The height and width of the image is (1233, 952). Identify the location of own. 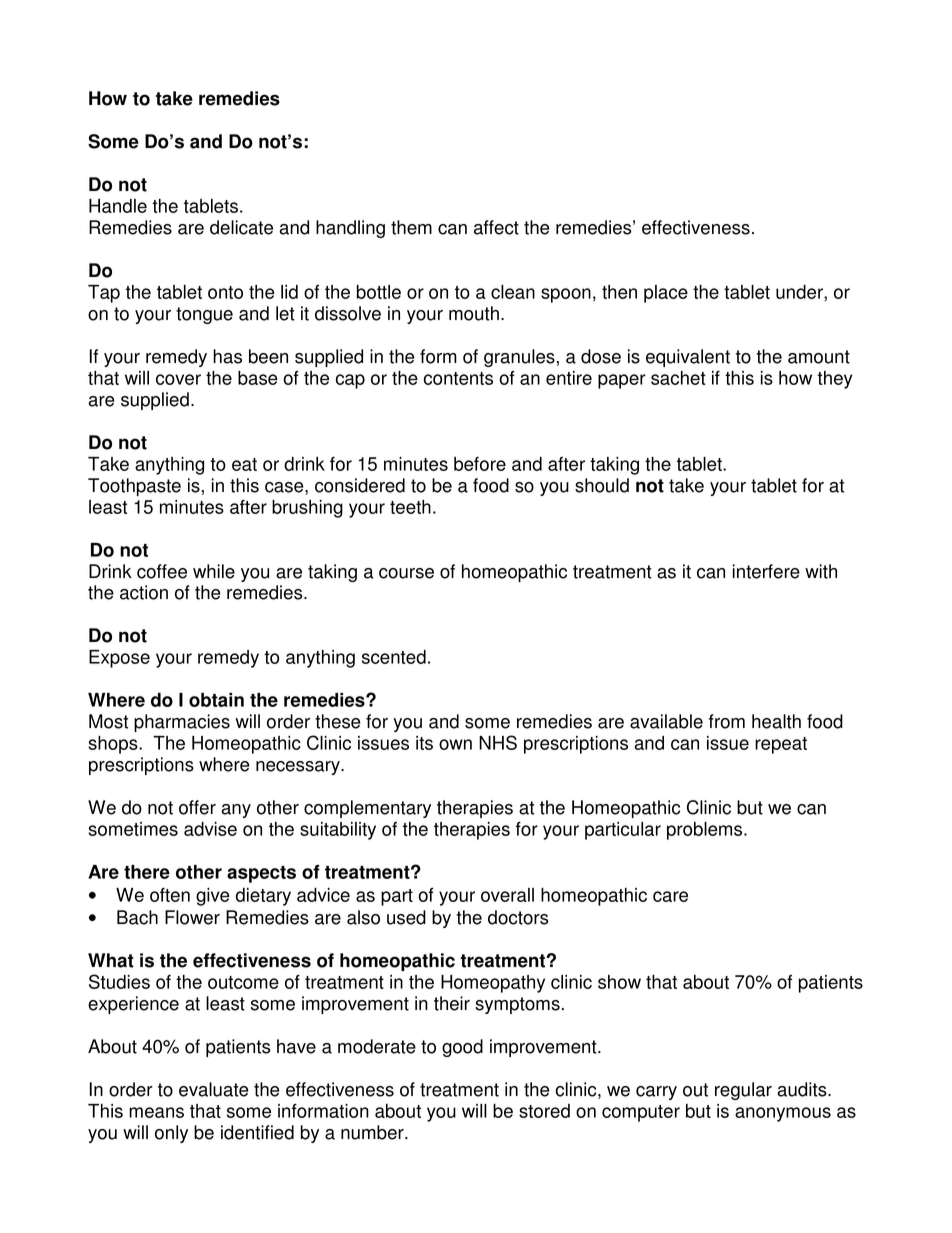
(455, 744).
